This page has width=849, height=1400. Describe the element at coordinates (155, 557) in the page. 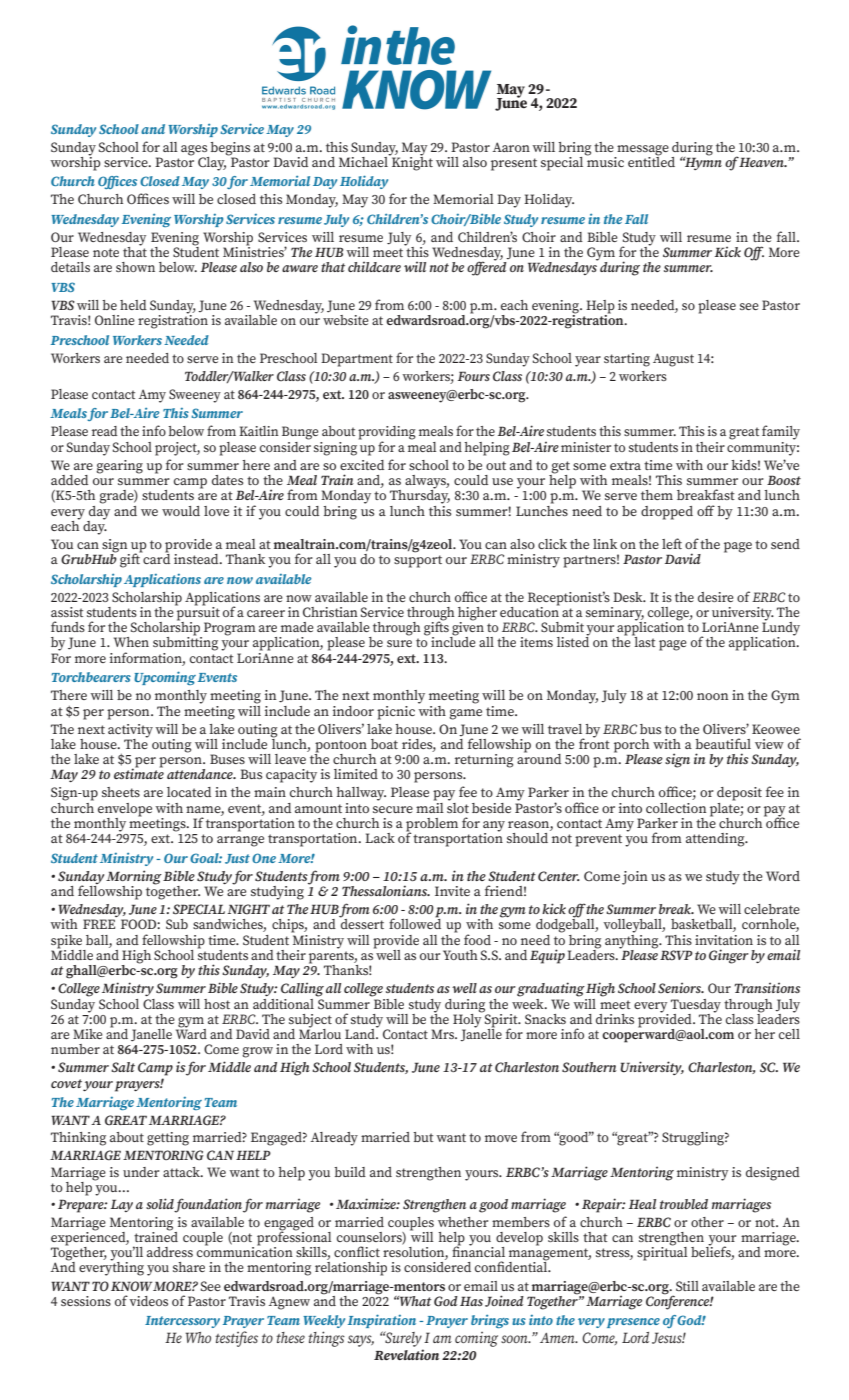

I see `card` at that location.
